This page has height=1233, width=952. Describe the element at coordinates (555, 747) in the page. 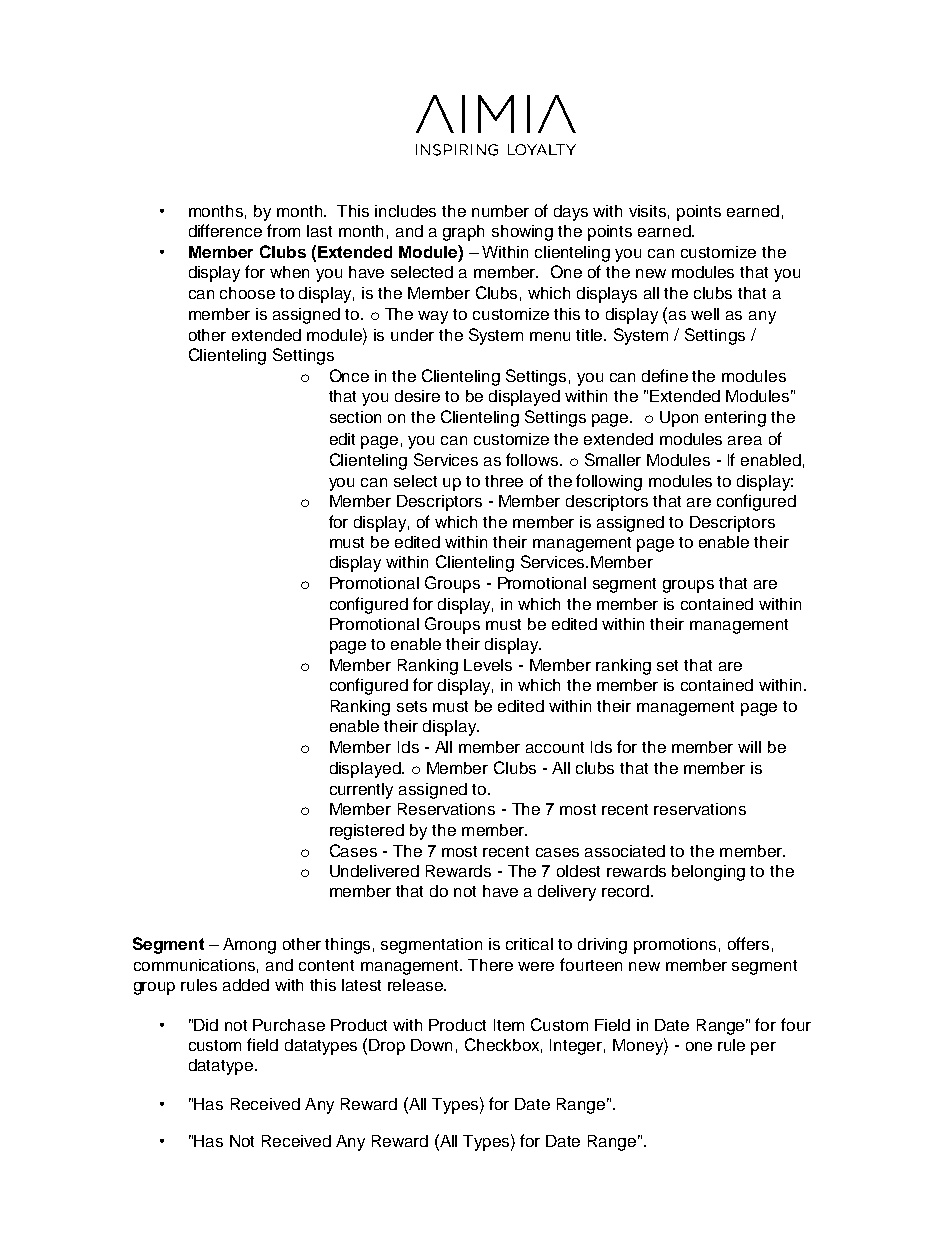

I see `account` at that location.
